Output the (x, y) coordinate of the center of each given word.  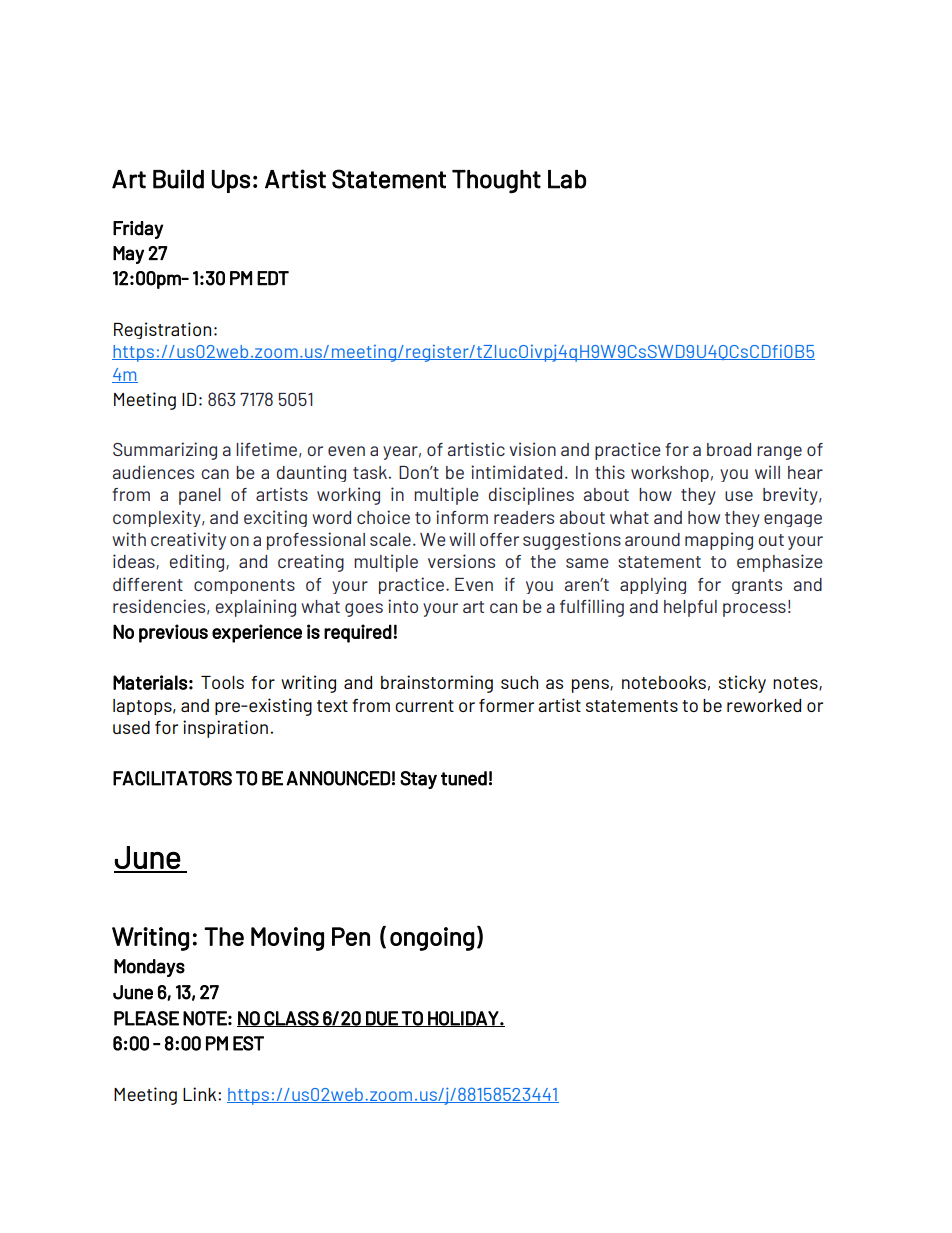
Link (201, 1094)
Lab (567, 179)
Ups (230, 181)
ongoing (432, 939)
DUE (382, 1019)
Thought (496, 181)
